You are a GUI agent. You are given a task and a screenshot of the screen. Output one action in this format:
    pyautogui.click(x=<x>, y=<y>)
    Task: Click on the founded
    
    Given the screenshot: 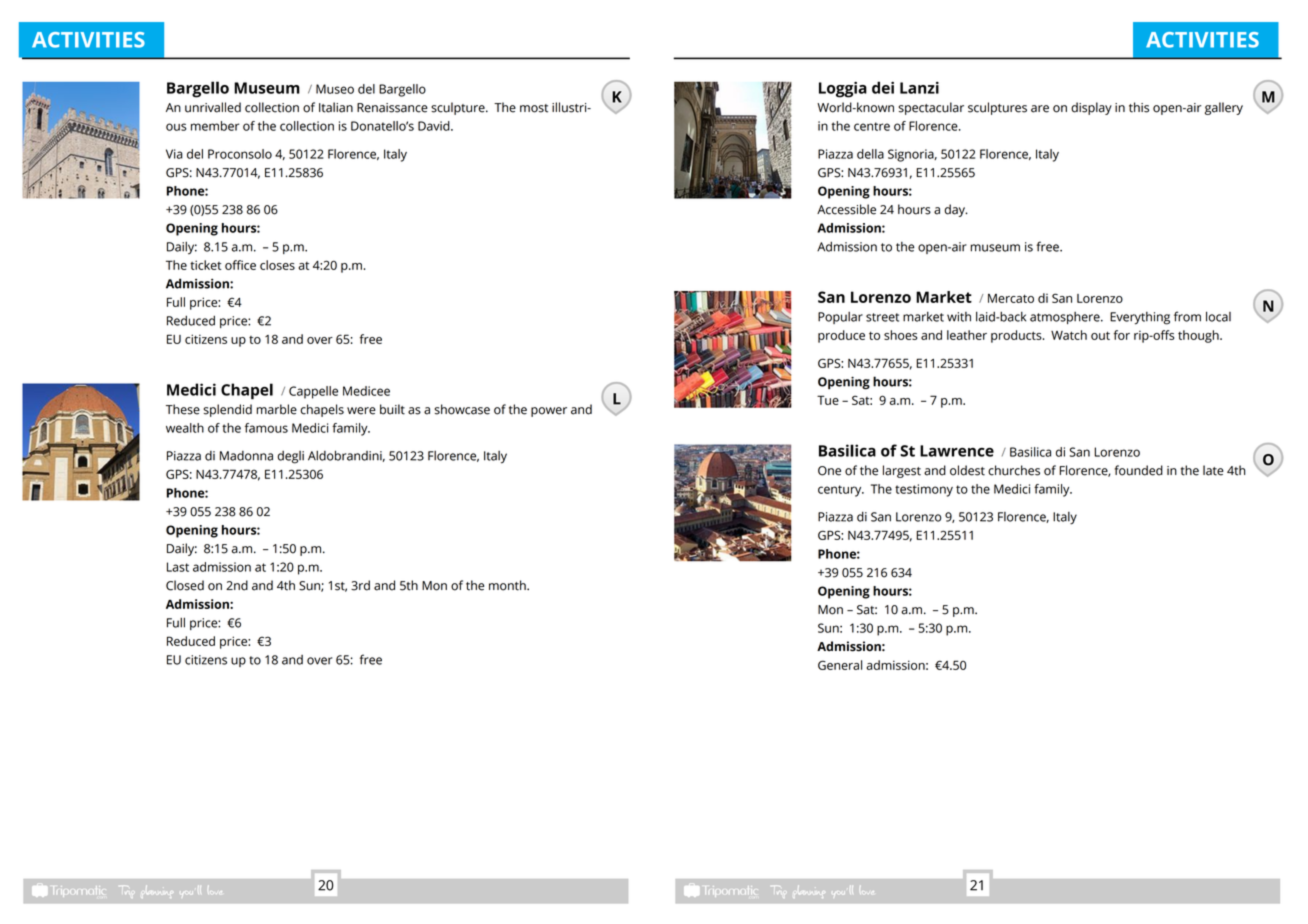 What is the action you would take?
    pyautogui.click(x=1139, y=470)
